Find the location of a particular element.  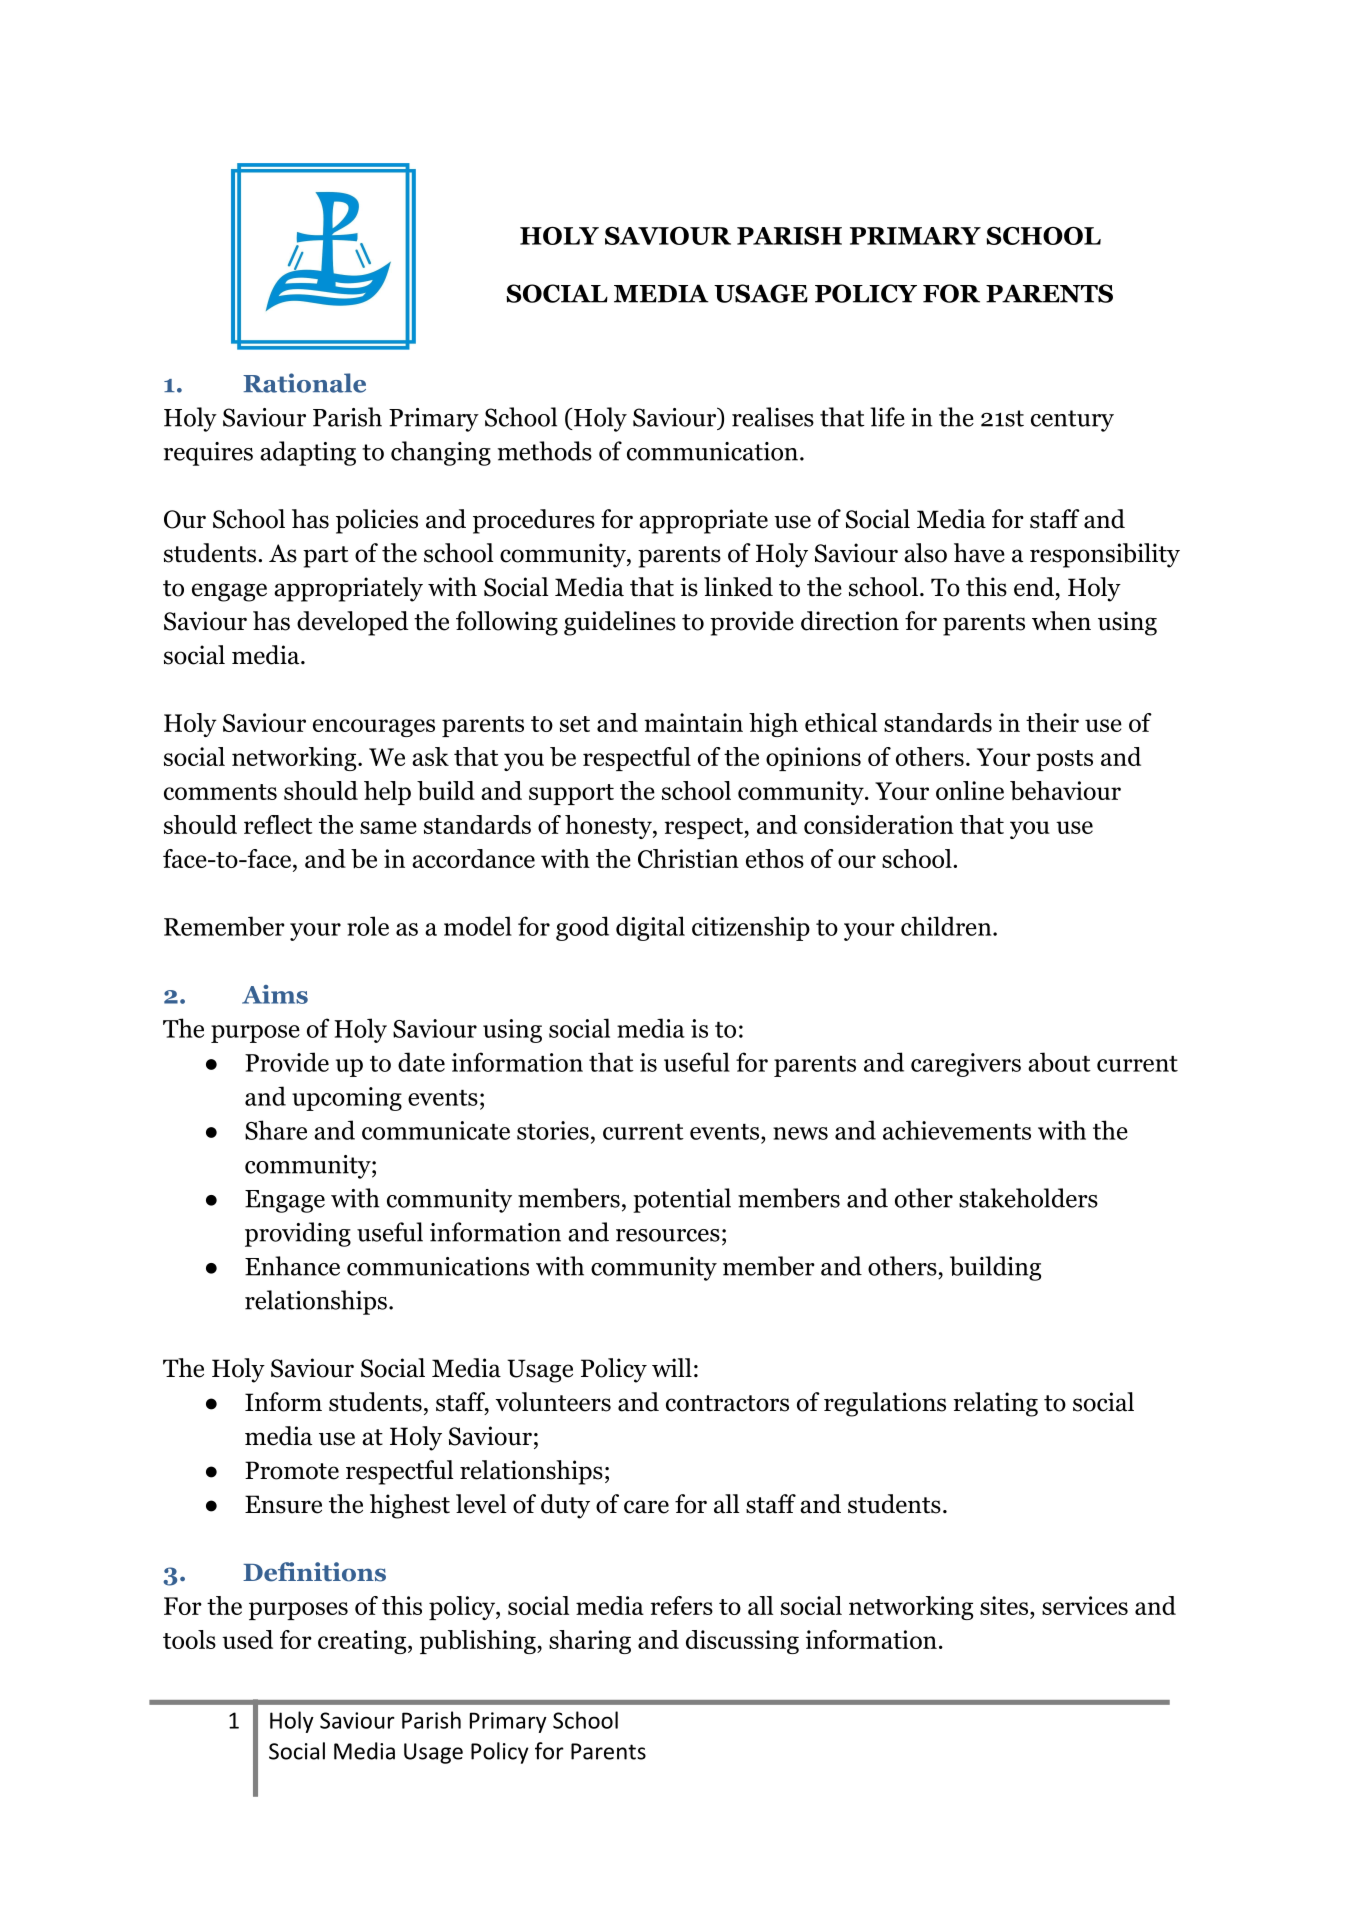

Definitions is located at coordinates (314, 1572).
